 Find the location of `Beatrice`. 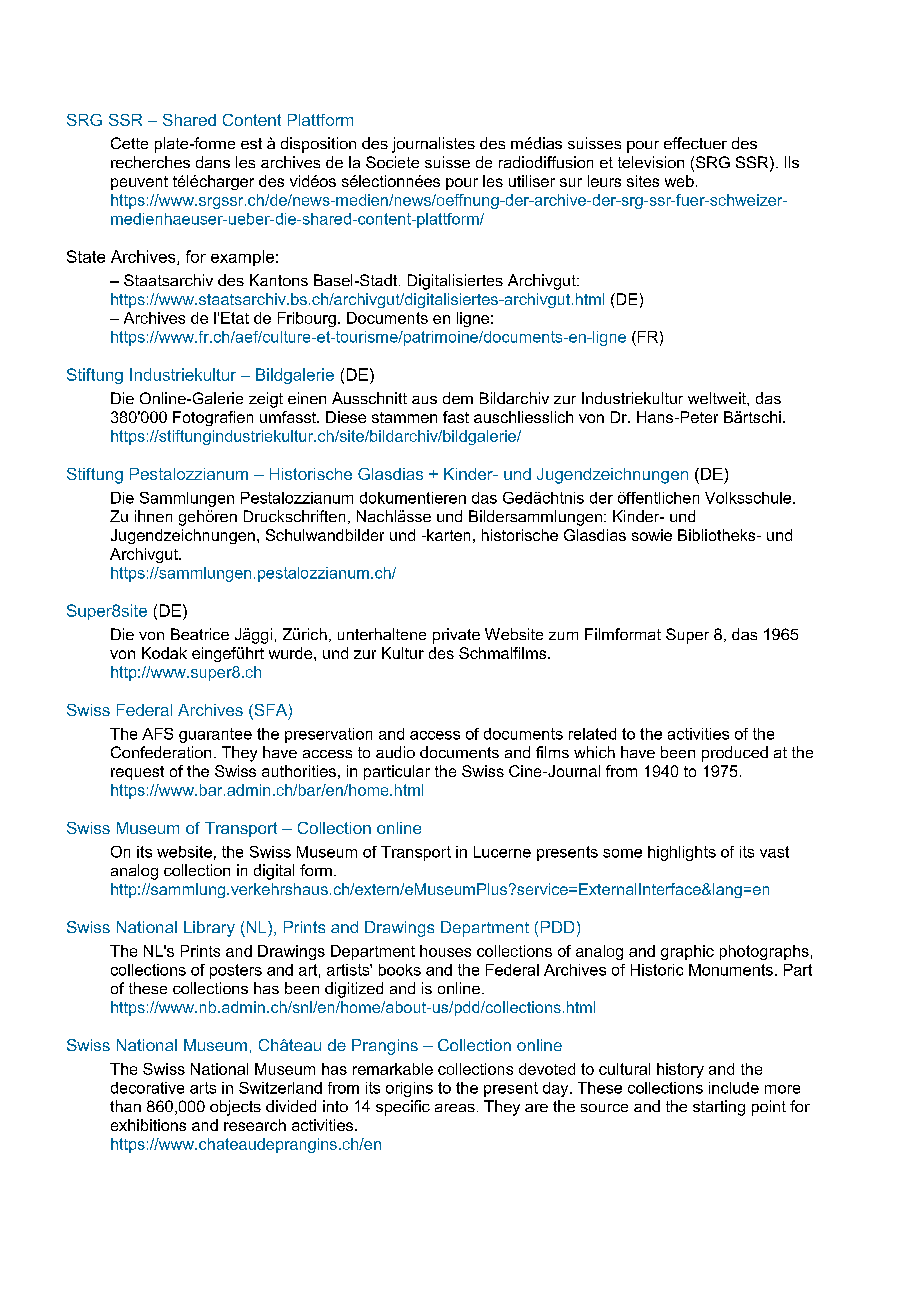

Beatrice is located at coordinates (200, 634).
